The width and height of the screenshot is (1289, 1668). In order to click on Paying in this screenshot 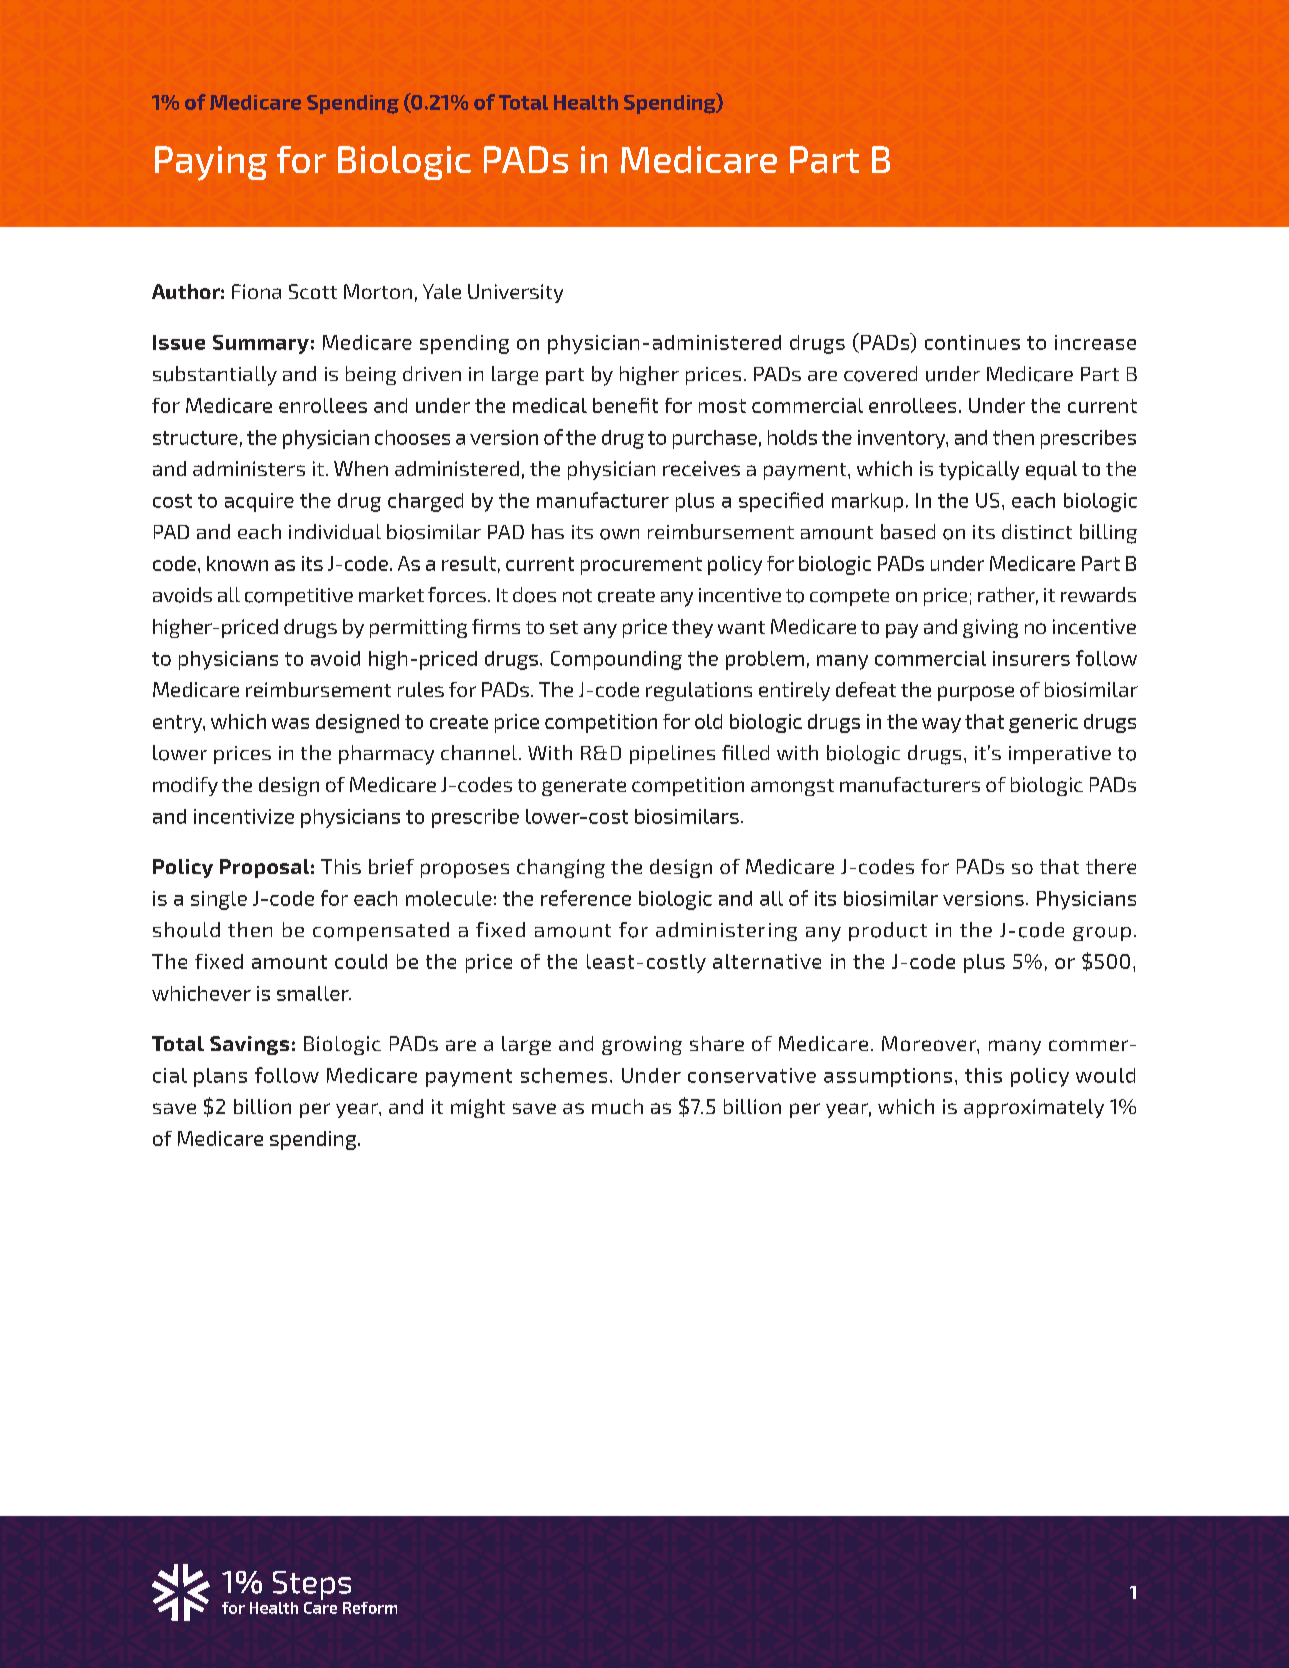, I will do `click(211, 163)`.
